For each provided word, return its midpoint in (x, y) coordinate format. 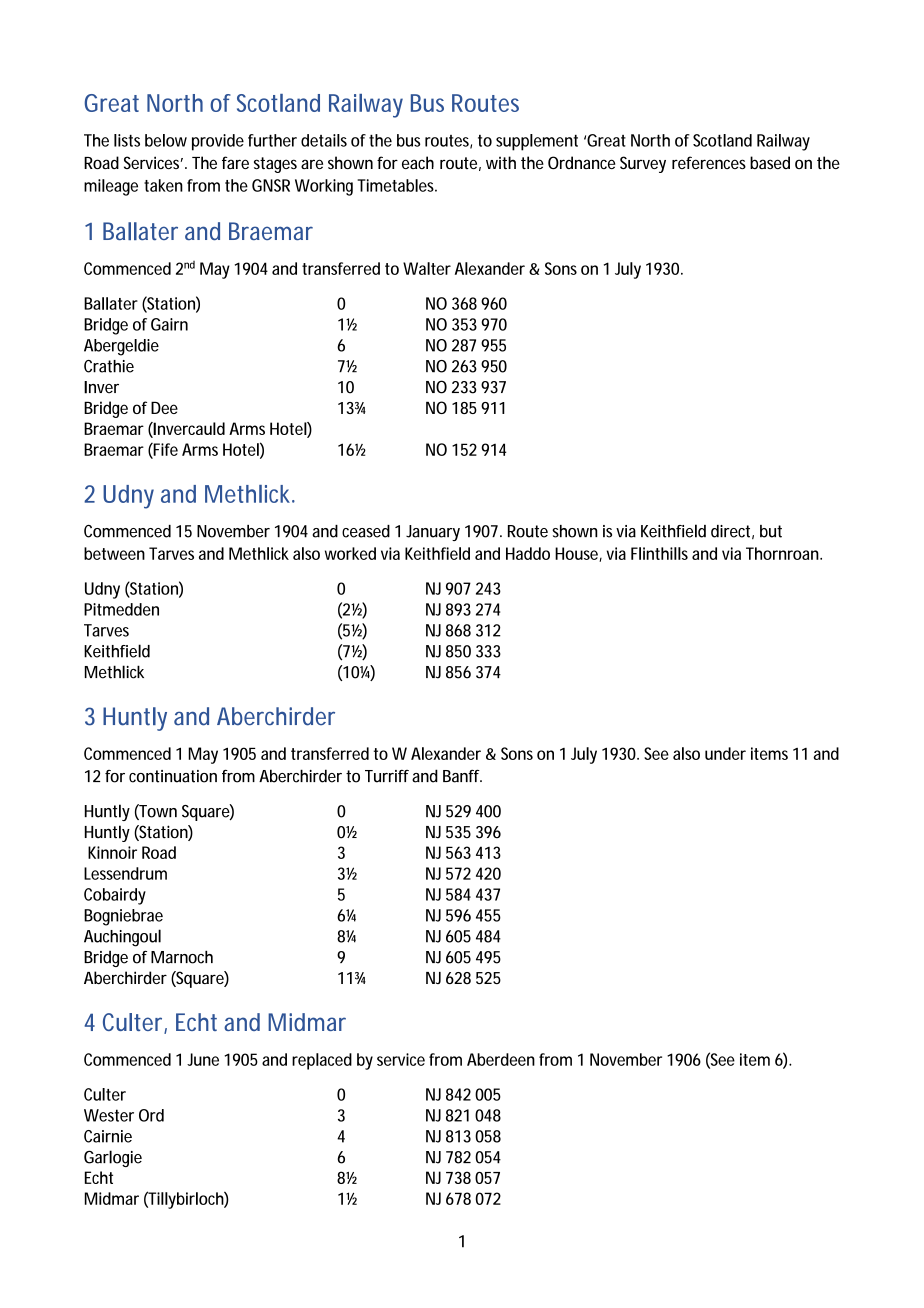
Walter (427, 268)
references (709, 162)
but (771, 531)
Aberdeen (501, 1059)
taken (163, 185)
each (418, 162)
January (433, 533)
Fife (165, 450)
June (203, 1059)
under (725, 753)
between (114, 553)
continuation (173, 776)
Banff (462, 776)
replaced (322, 1061)
